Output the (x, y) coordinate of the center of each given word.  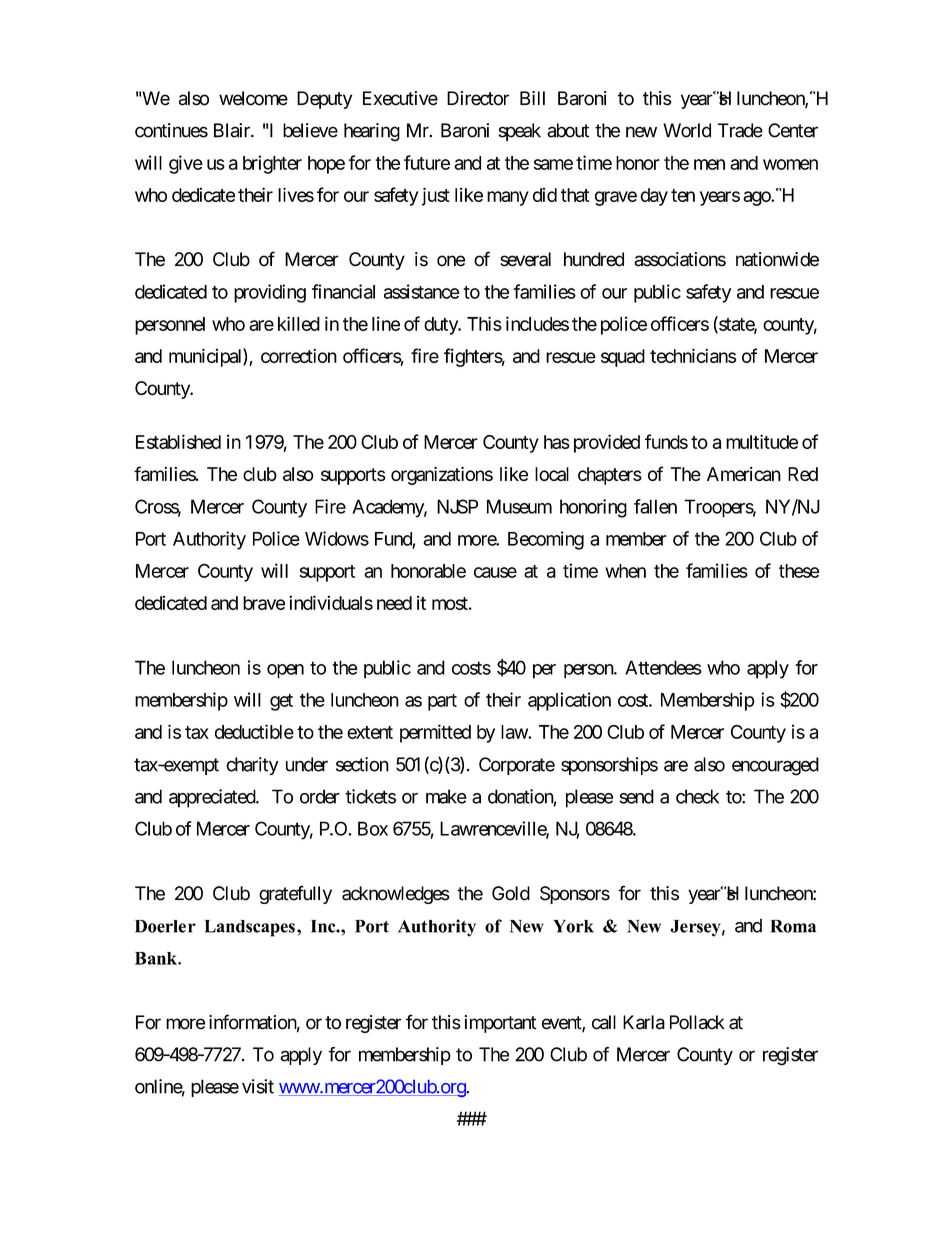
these (799, 571)
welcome (253, 98)
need (394, 603)
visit (258, 1086)
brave (264, 603)
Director (478, 98)
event (562, 1024)
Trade (740, 130)
